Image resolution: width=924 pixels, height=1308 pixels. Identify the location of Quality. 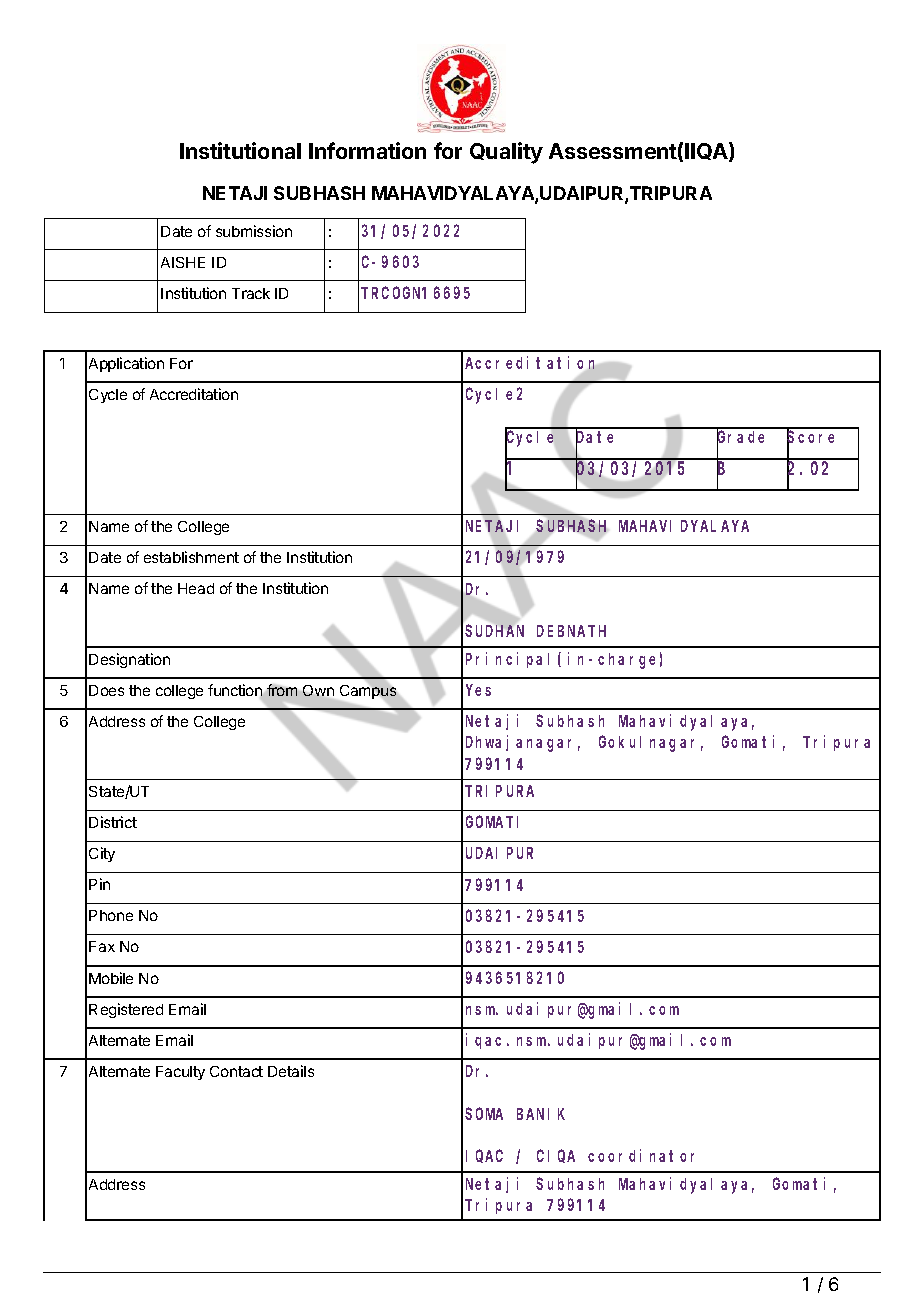
(506, 153).
